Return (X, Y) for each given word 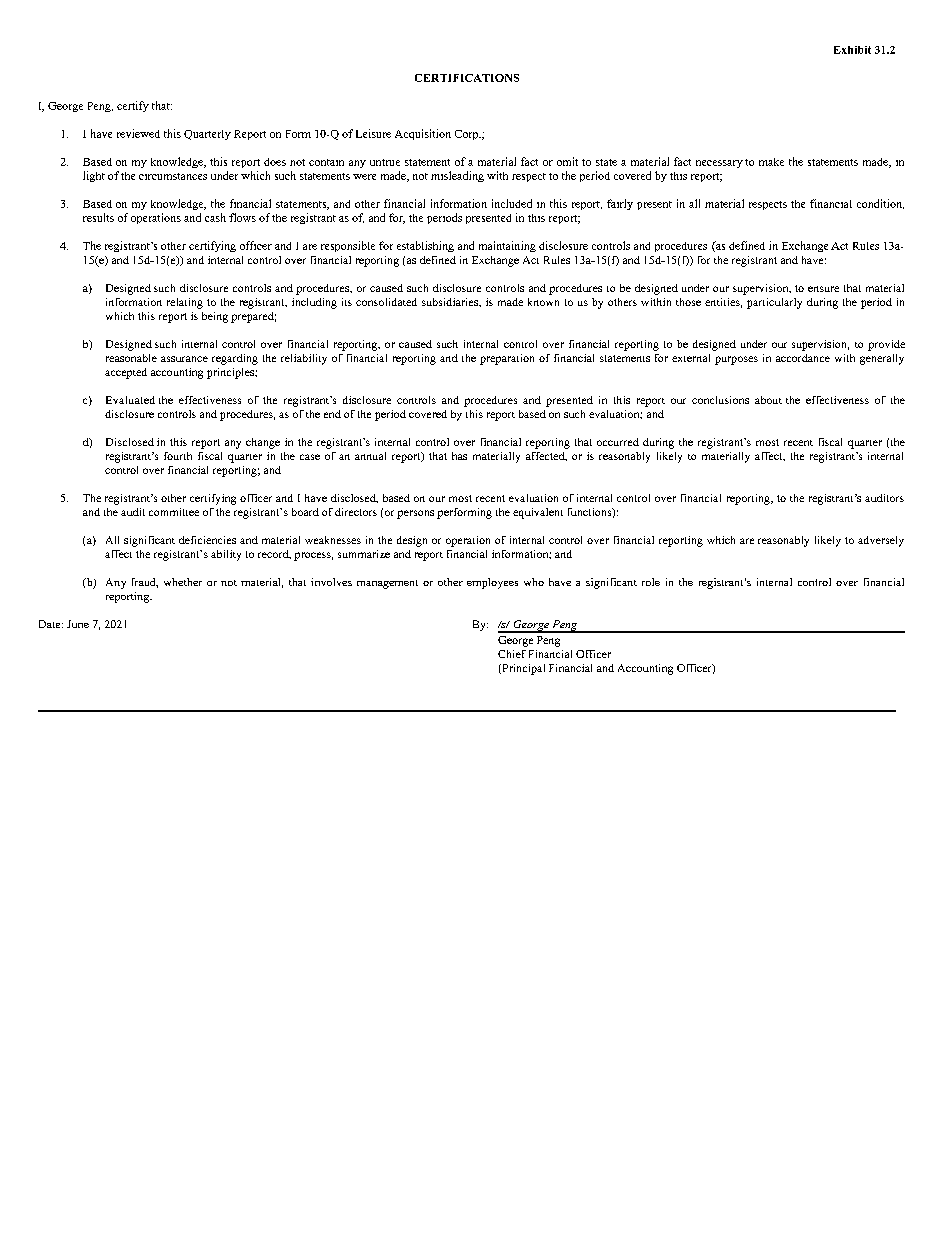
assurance (184, 359)
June (78, 624)
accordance (803, 358)
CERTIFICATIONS (467, 78)
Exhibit (852, 50)
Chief (512, 654)
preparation (507, 359)
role (651, 582)
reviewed (138, 133)
